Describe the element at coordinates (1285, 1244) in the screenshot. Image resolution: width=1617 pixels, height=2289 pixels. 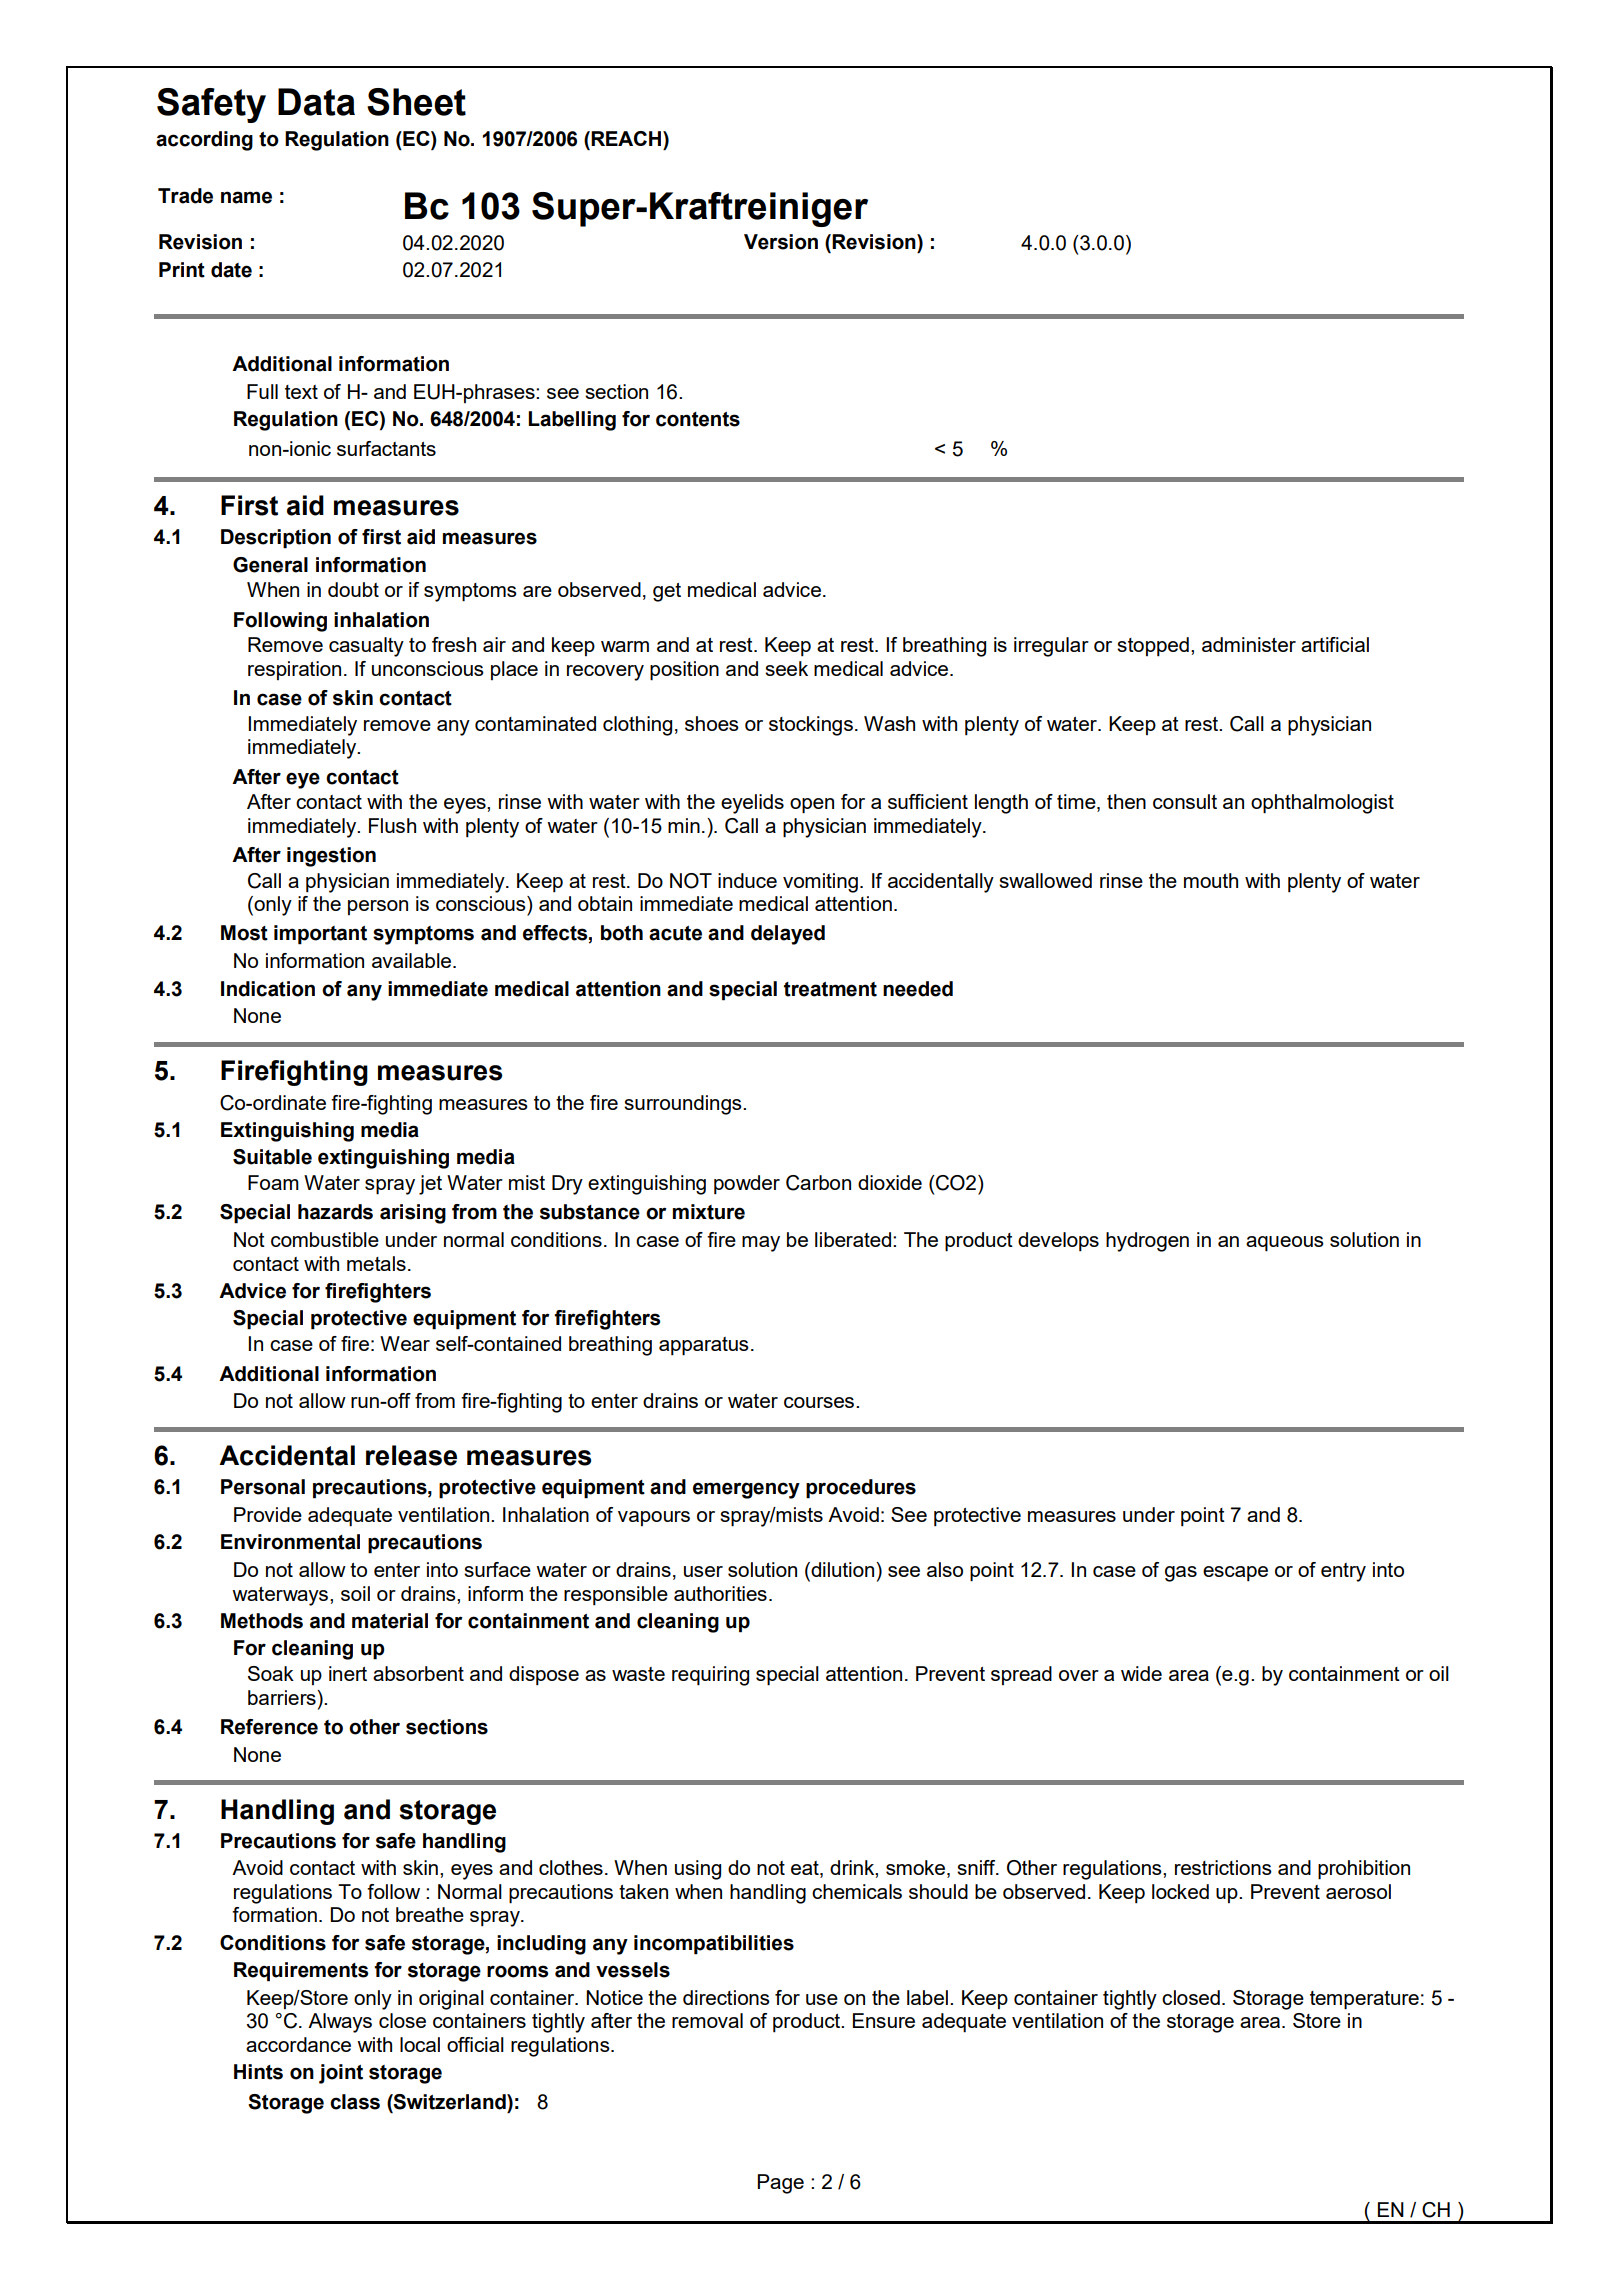
I see `aqueous` at that location.
